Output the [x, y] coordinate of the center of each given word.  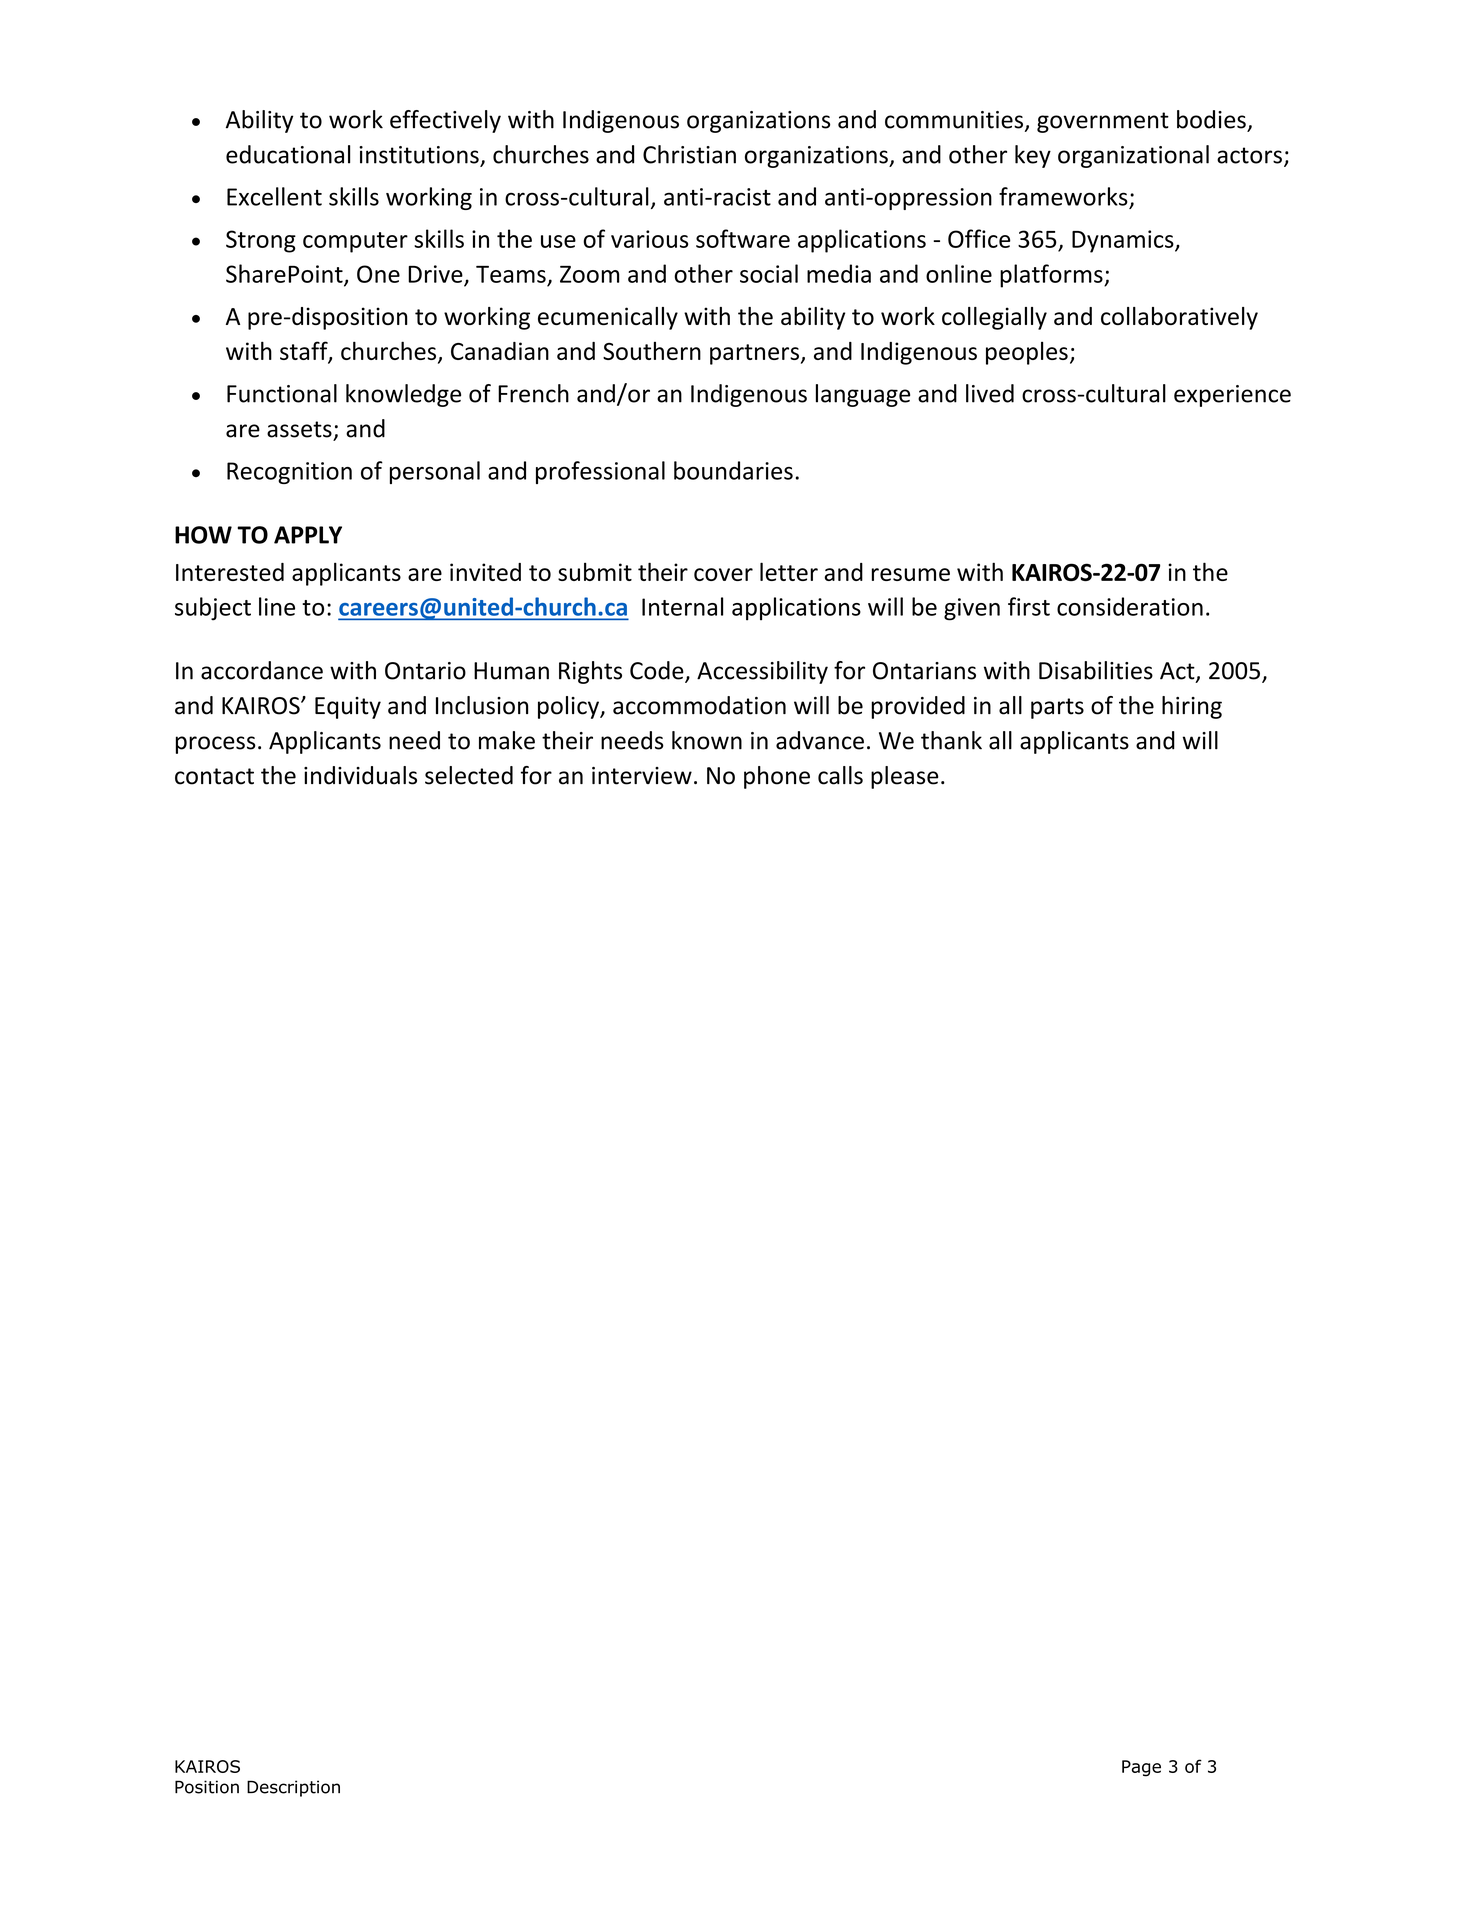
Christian [689, 154]
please [904, 777]
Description [293, 1788]
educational [288, 154]
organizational [1133, 156]
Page [1141, 1768]
